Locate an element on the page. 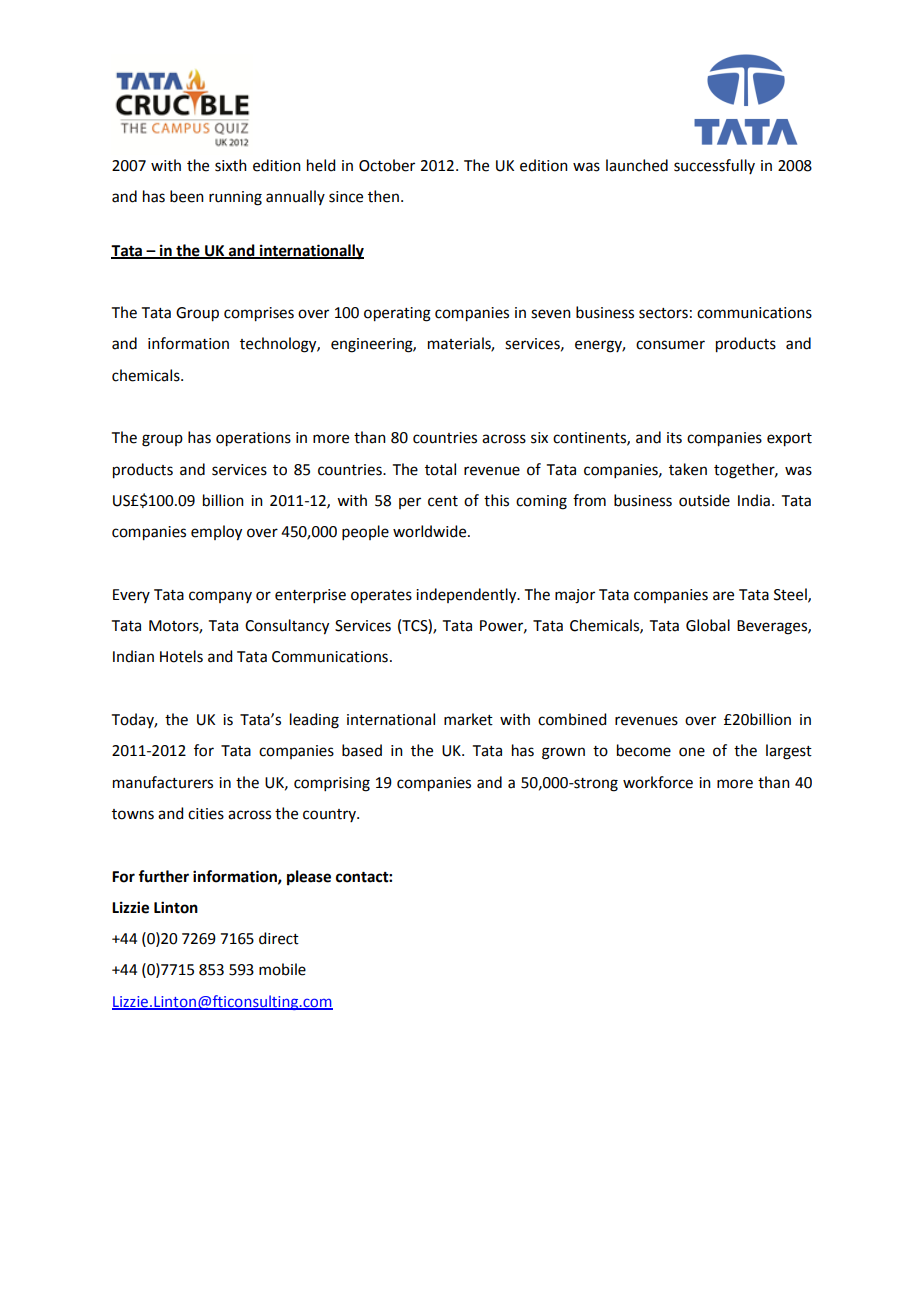  successfully is located at coordinates (714, 166).
